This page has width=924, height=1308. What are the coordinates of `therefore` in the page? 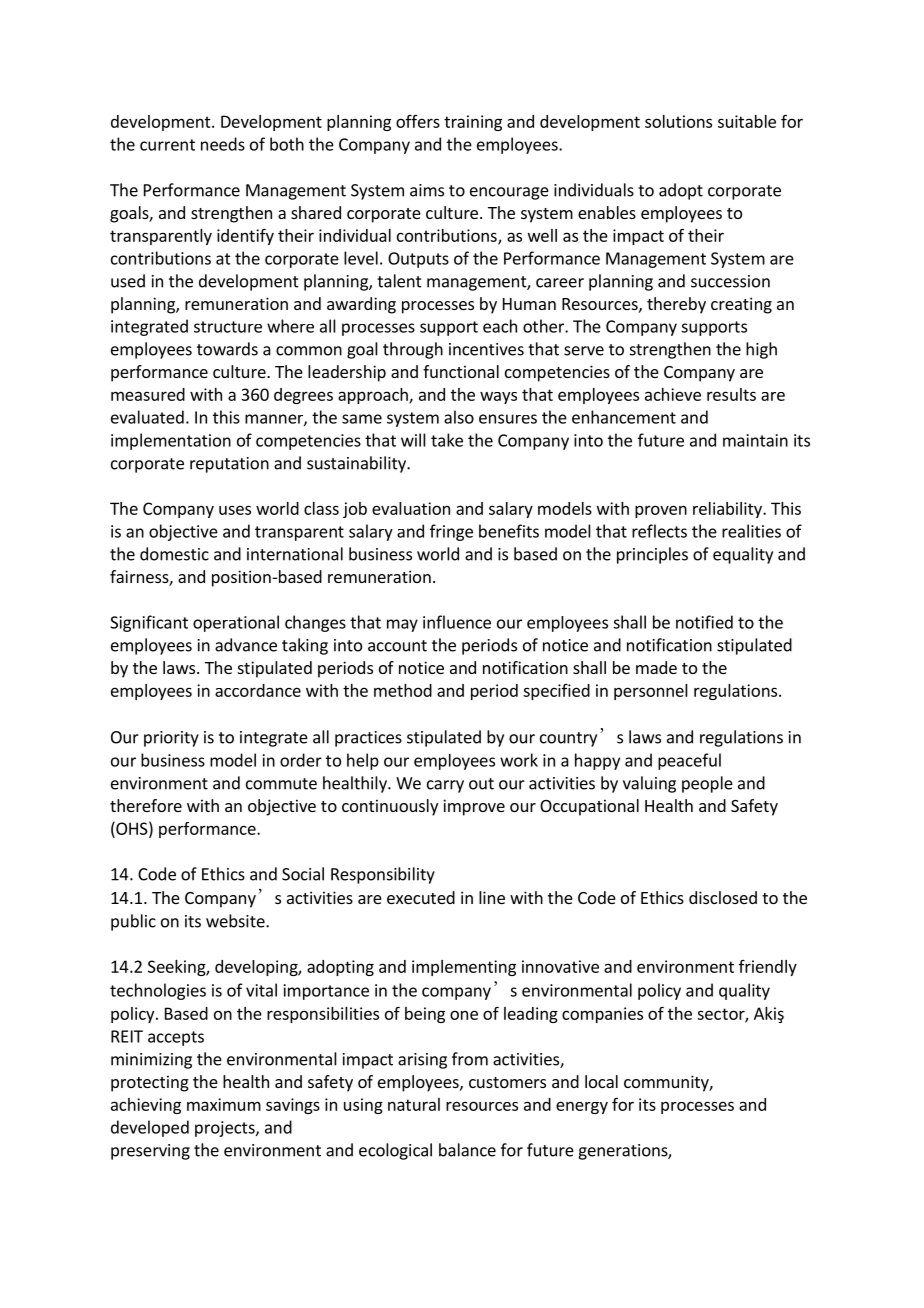 It's located at (146, 805).
